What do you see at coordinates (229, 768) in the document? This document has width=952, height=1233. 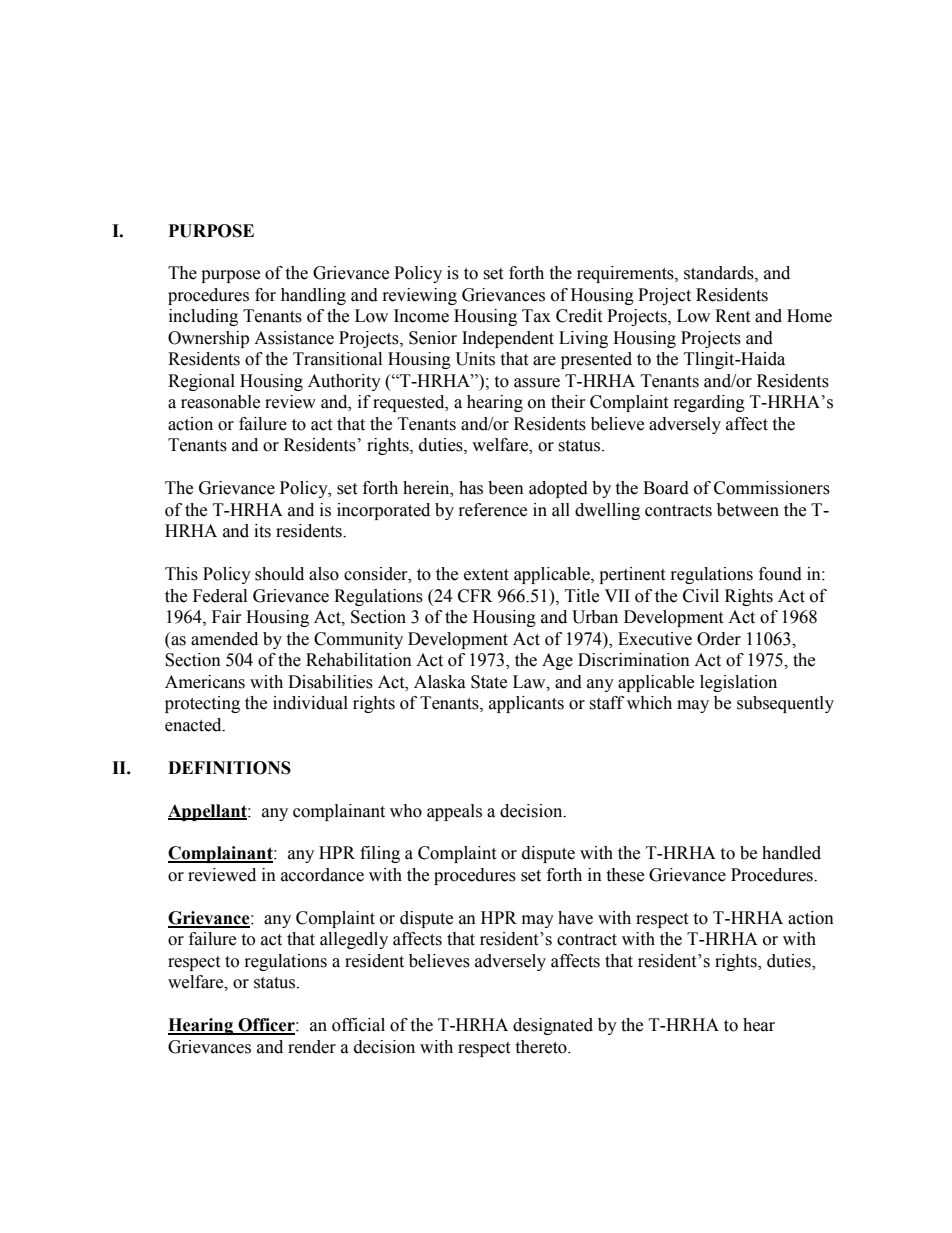 I see `DEFINITIONS` at bounding box center [229, 768].
